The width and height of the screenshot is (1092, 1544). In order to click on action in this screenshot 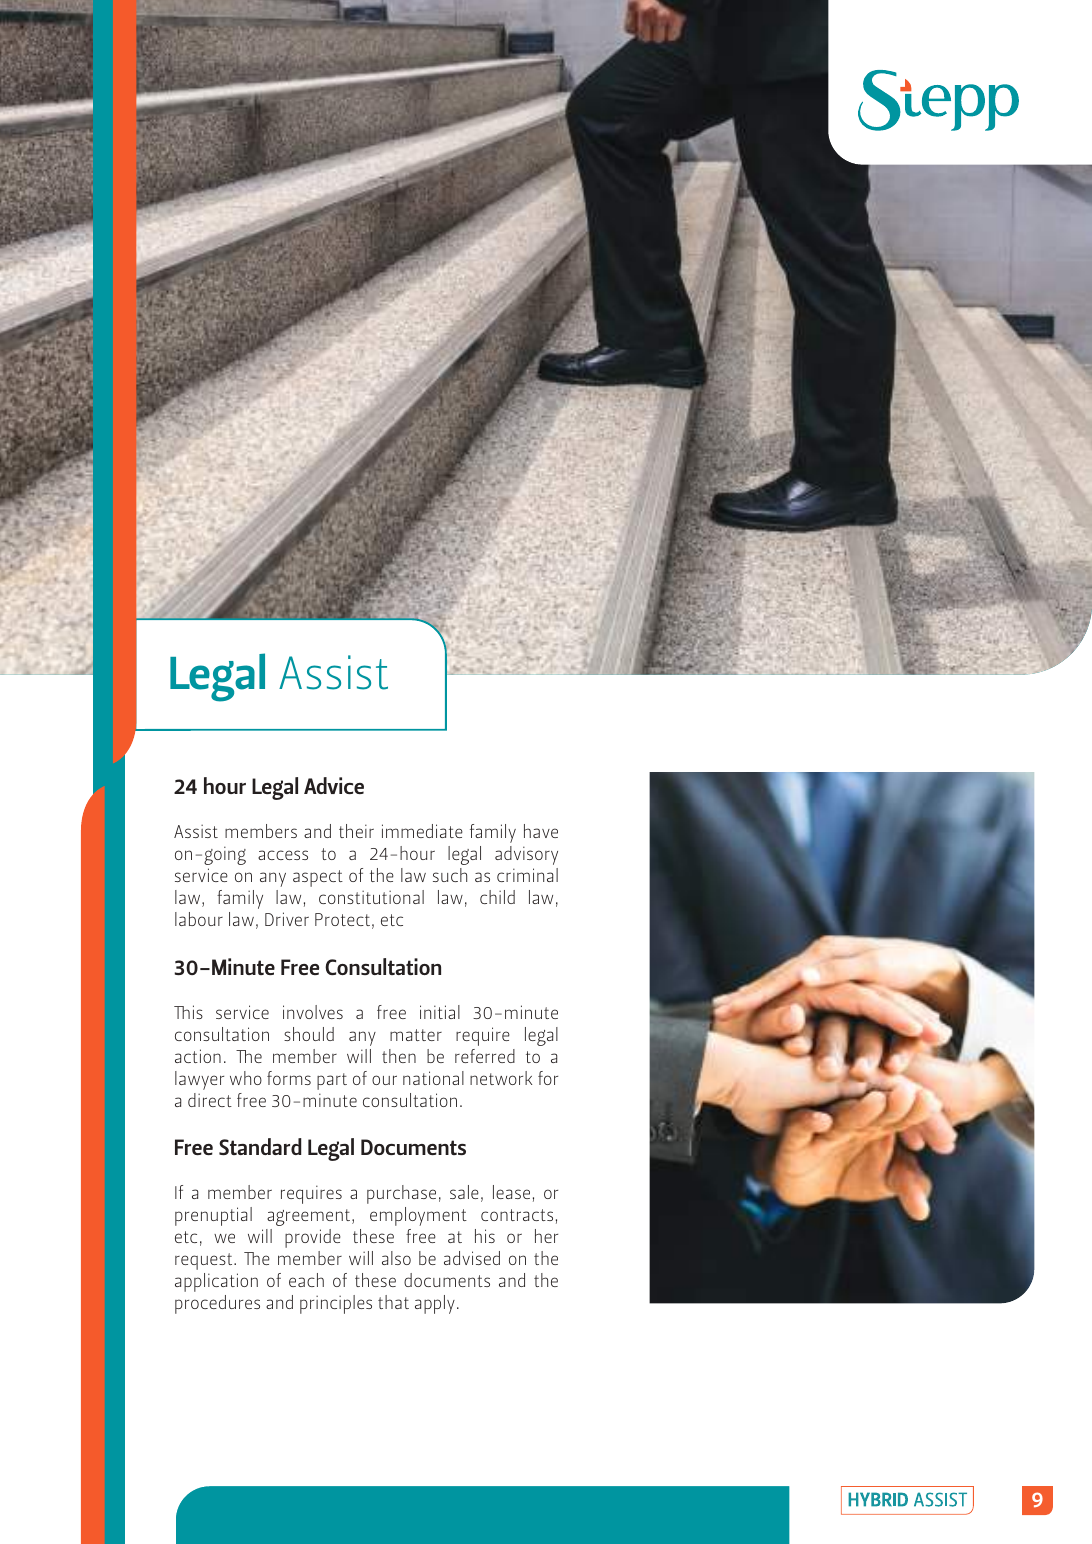, I will do `click(198, 1056)`.
